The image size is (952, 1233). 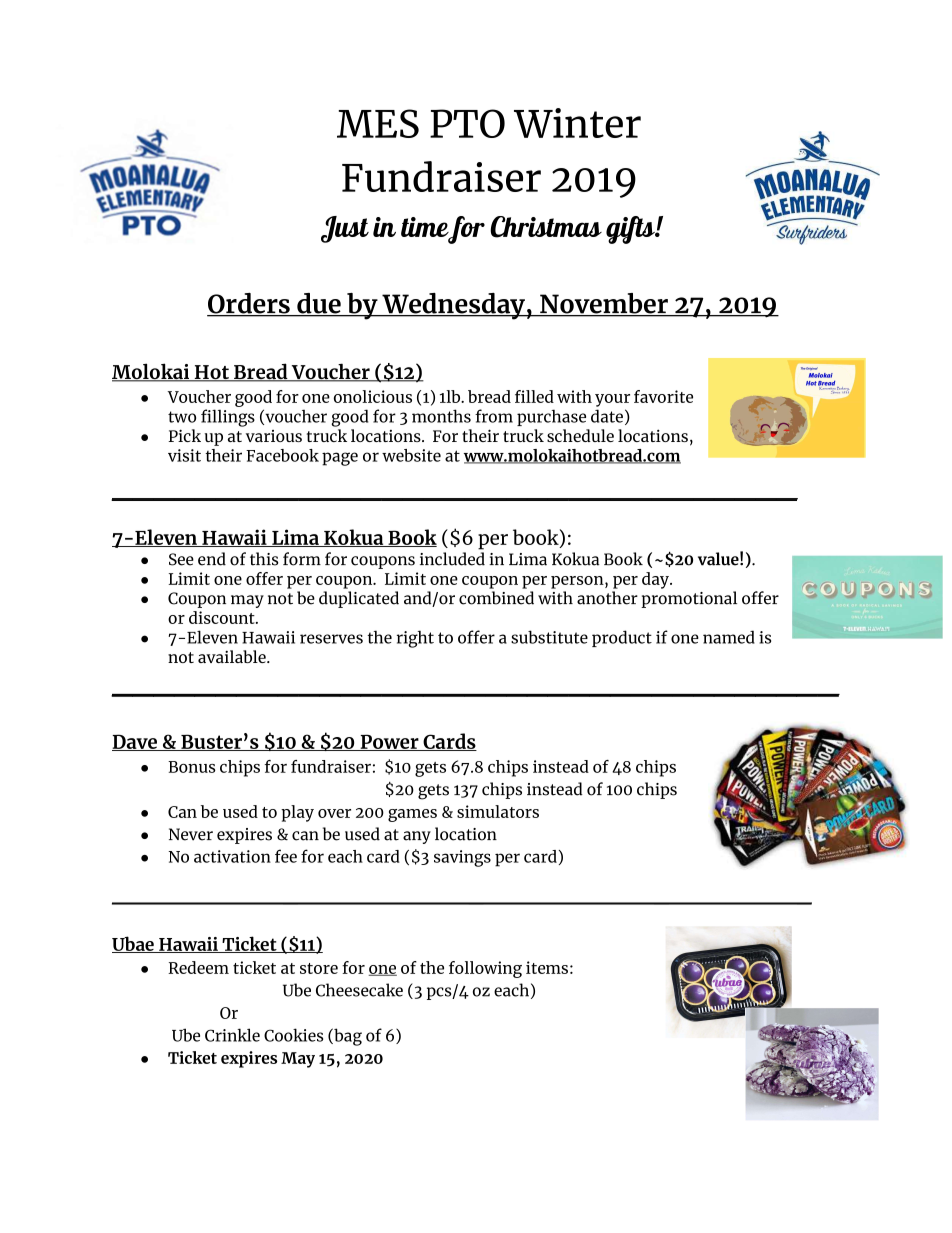 I want to click on Crinkle, so click(x=232, y=1035).
